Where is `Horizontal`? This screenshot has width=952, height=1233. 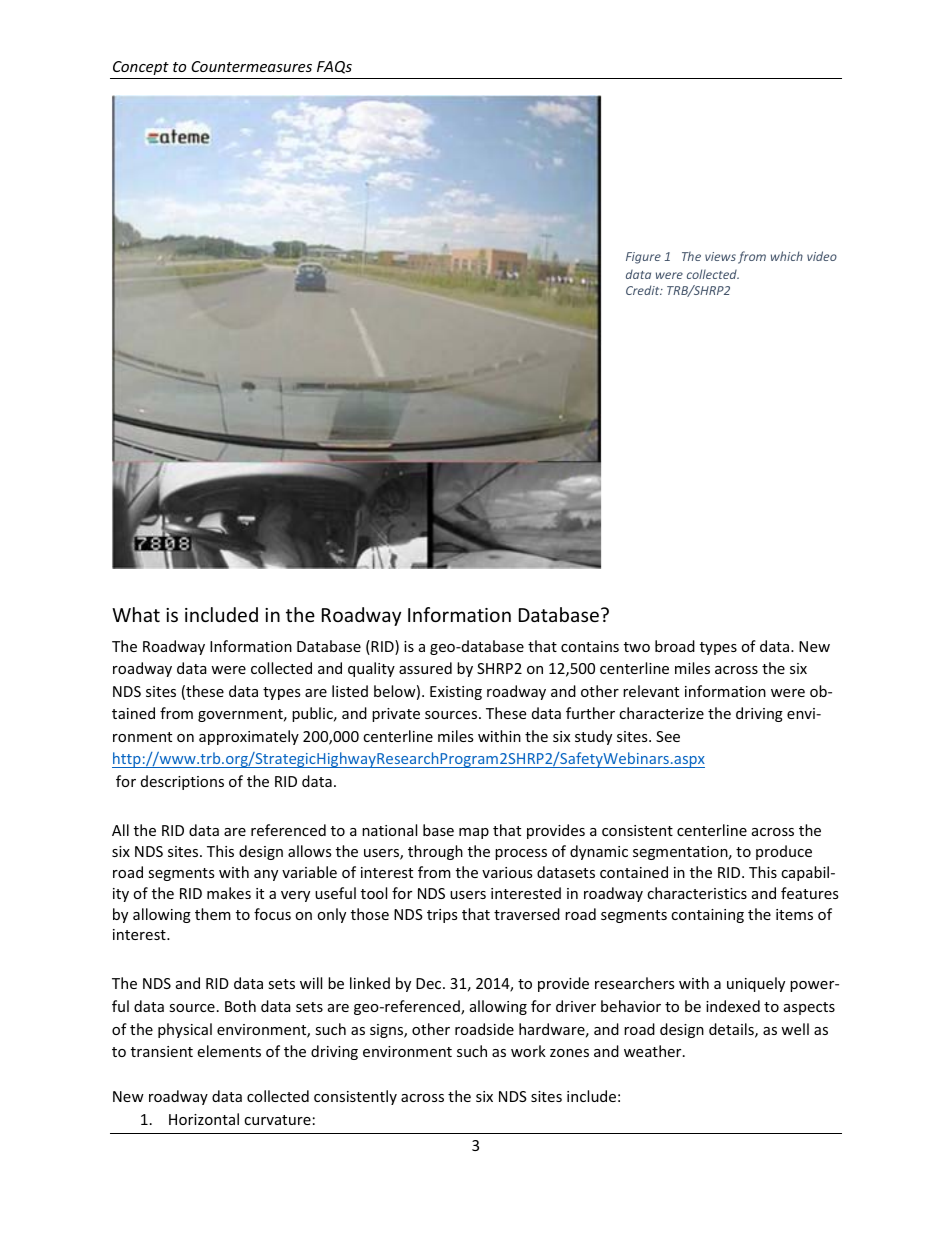
Horizontal is located at coordinates (204, 1119).
